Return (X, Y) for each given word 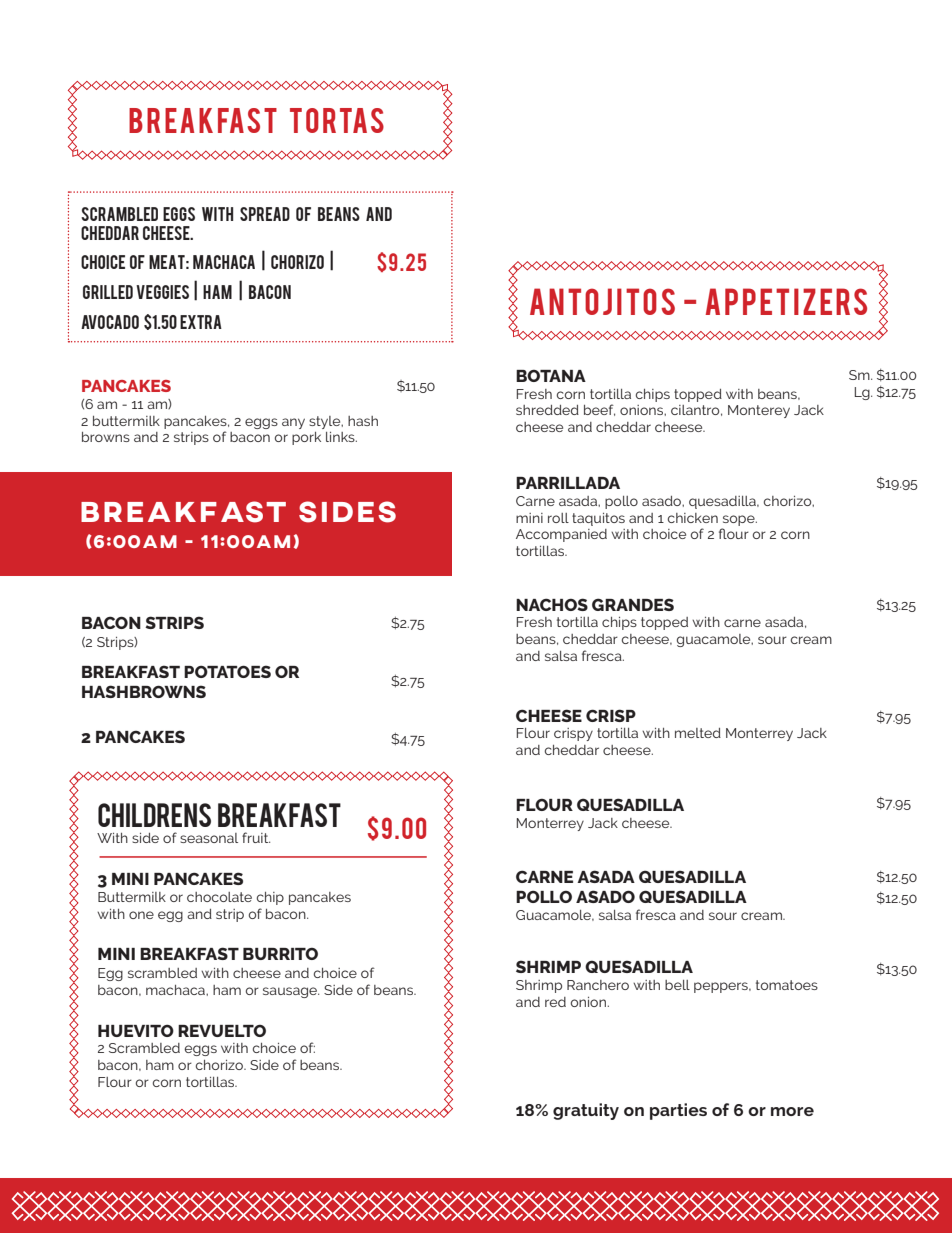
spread (265, 214)
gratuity (586, 1111)
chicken (693, 518)
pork (306, 438)
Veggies (162, 292)
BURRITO (280, 954)
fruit (256, 837)
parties (678, 1111)
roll (558, 518)
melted (698, 733)
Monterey (759, 411)
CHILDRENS (154, 815)
